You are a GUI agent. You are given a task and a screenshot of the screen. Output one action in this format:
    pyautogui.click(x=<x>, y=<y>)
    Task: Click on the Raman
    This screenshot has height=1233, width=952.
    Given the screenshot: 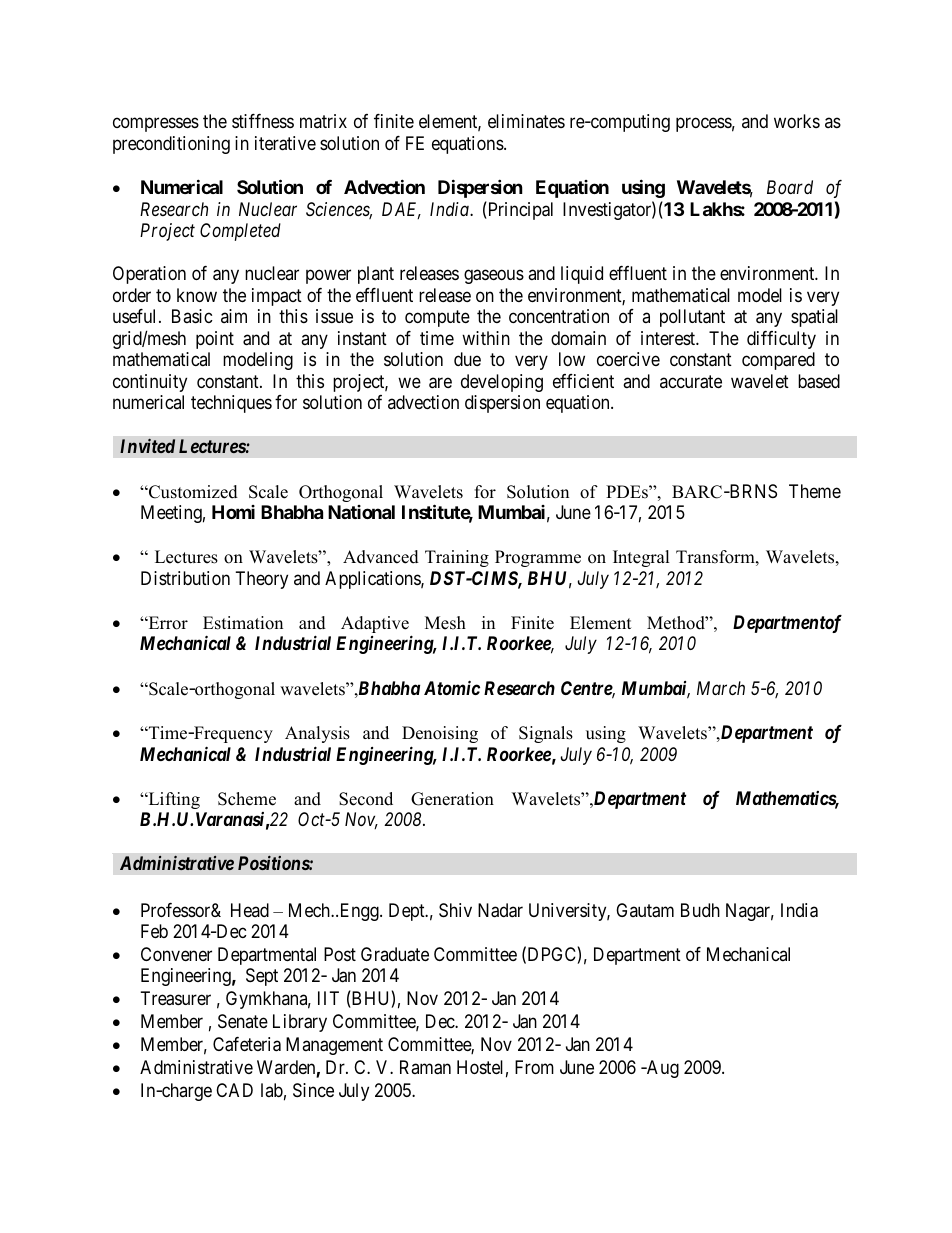 What is the action you would take?
    pyautogui.click(x=425, y=1067)
